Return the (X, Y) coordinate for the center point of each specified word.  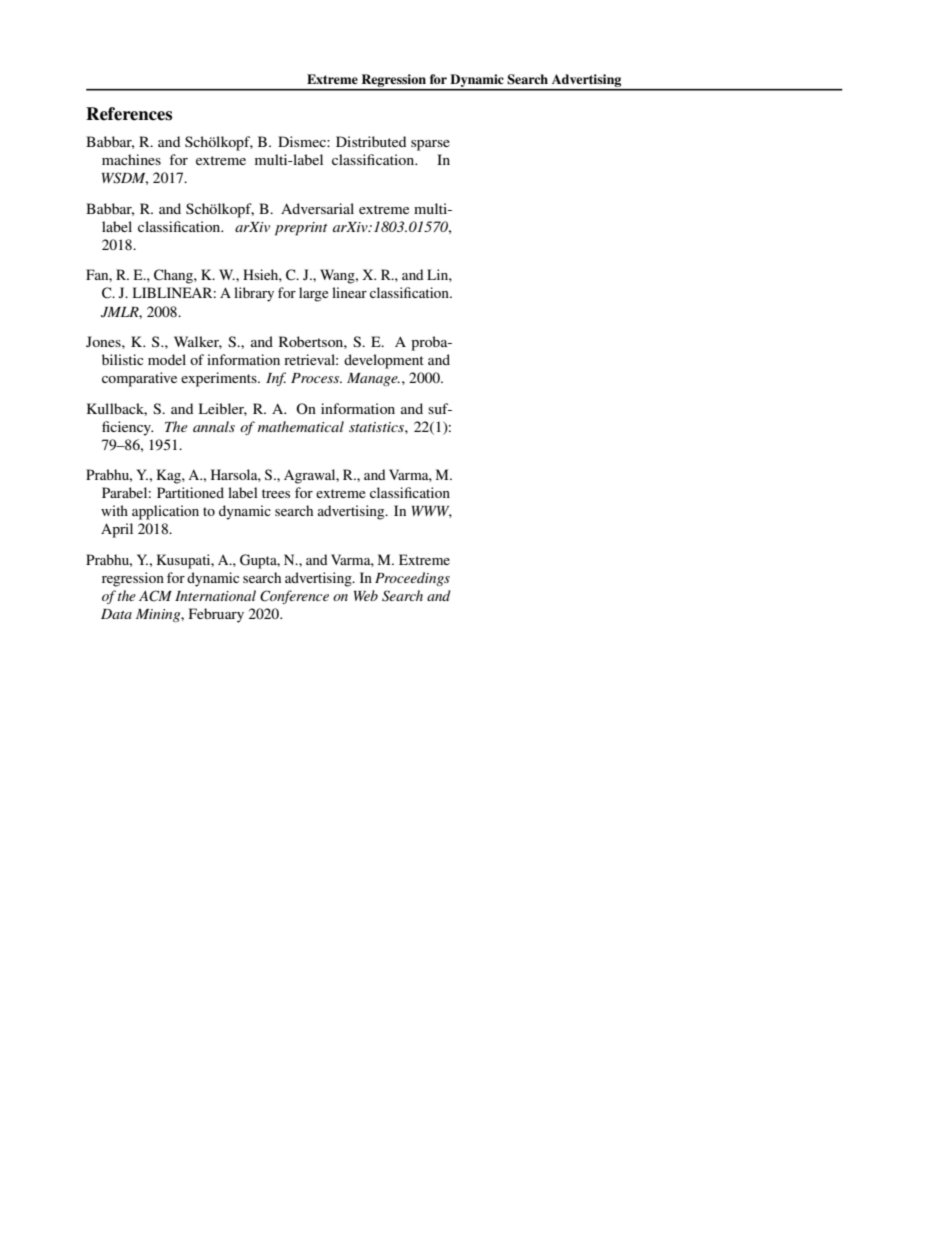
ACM (155, 596)
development (384, 361)
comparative (139, 379)
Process (316, 378)
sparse (430, 145)
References (129, 114)
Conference (294, 597)
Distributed (371, 141)
